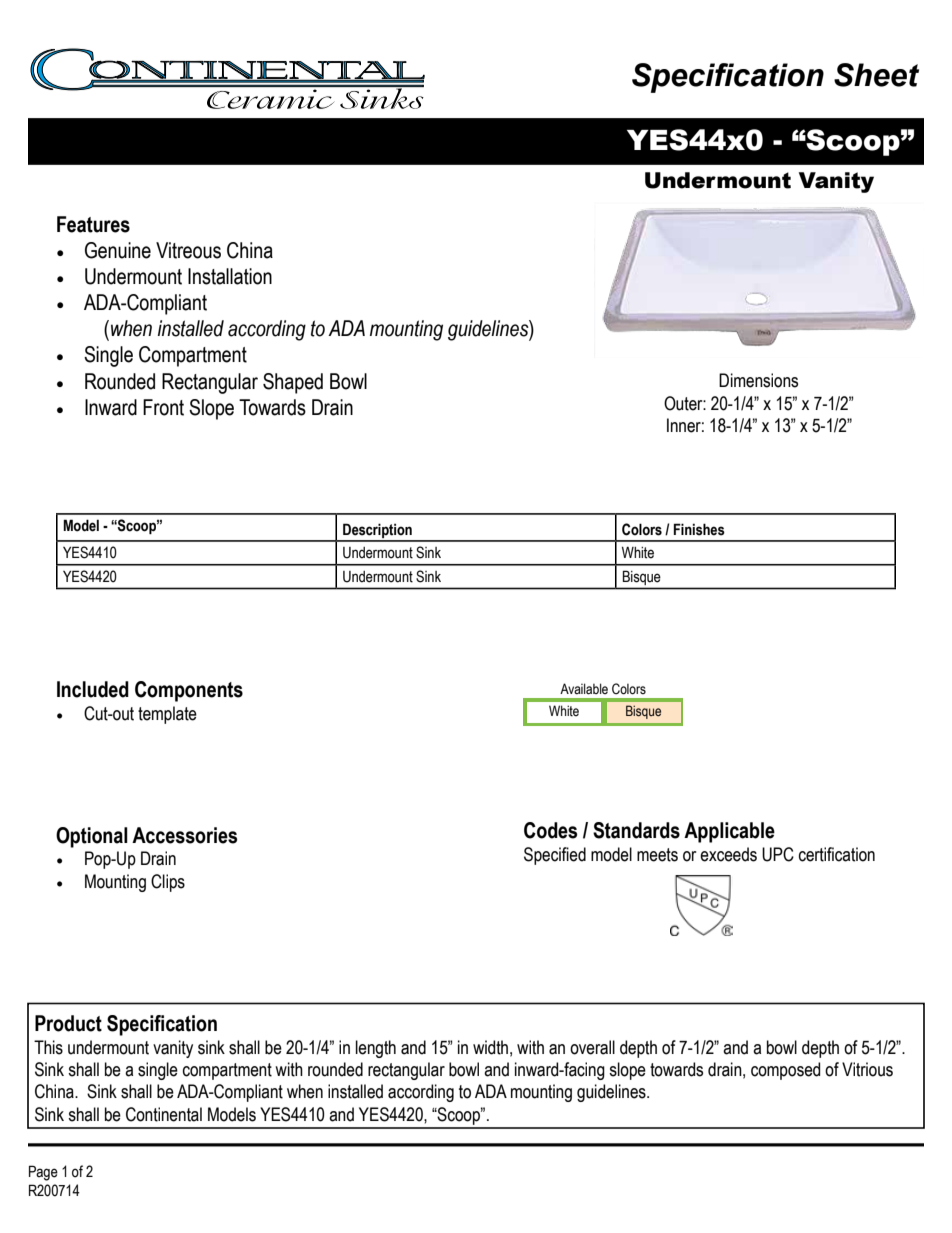 Image resolution: width=952 pixels, height=1233 pixels. What do you see at coordinates (876, 75) in the image?
I see `Sheet` at bounding box center [876, 75].
